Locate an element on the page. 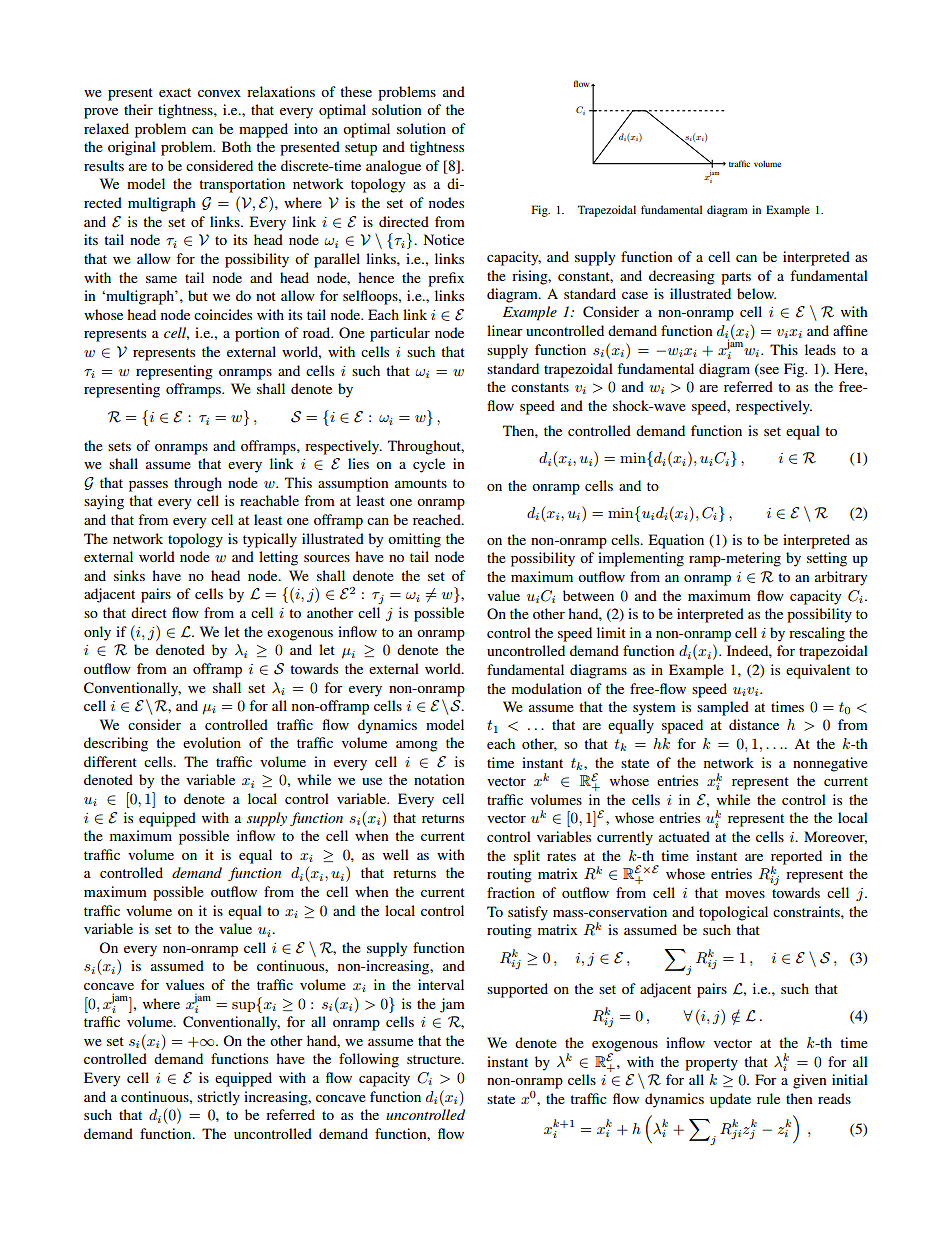  parts is located at coordinates (736, 278).
